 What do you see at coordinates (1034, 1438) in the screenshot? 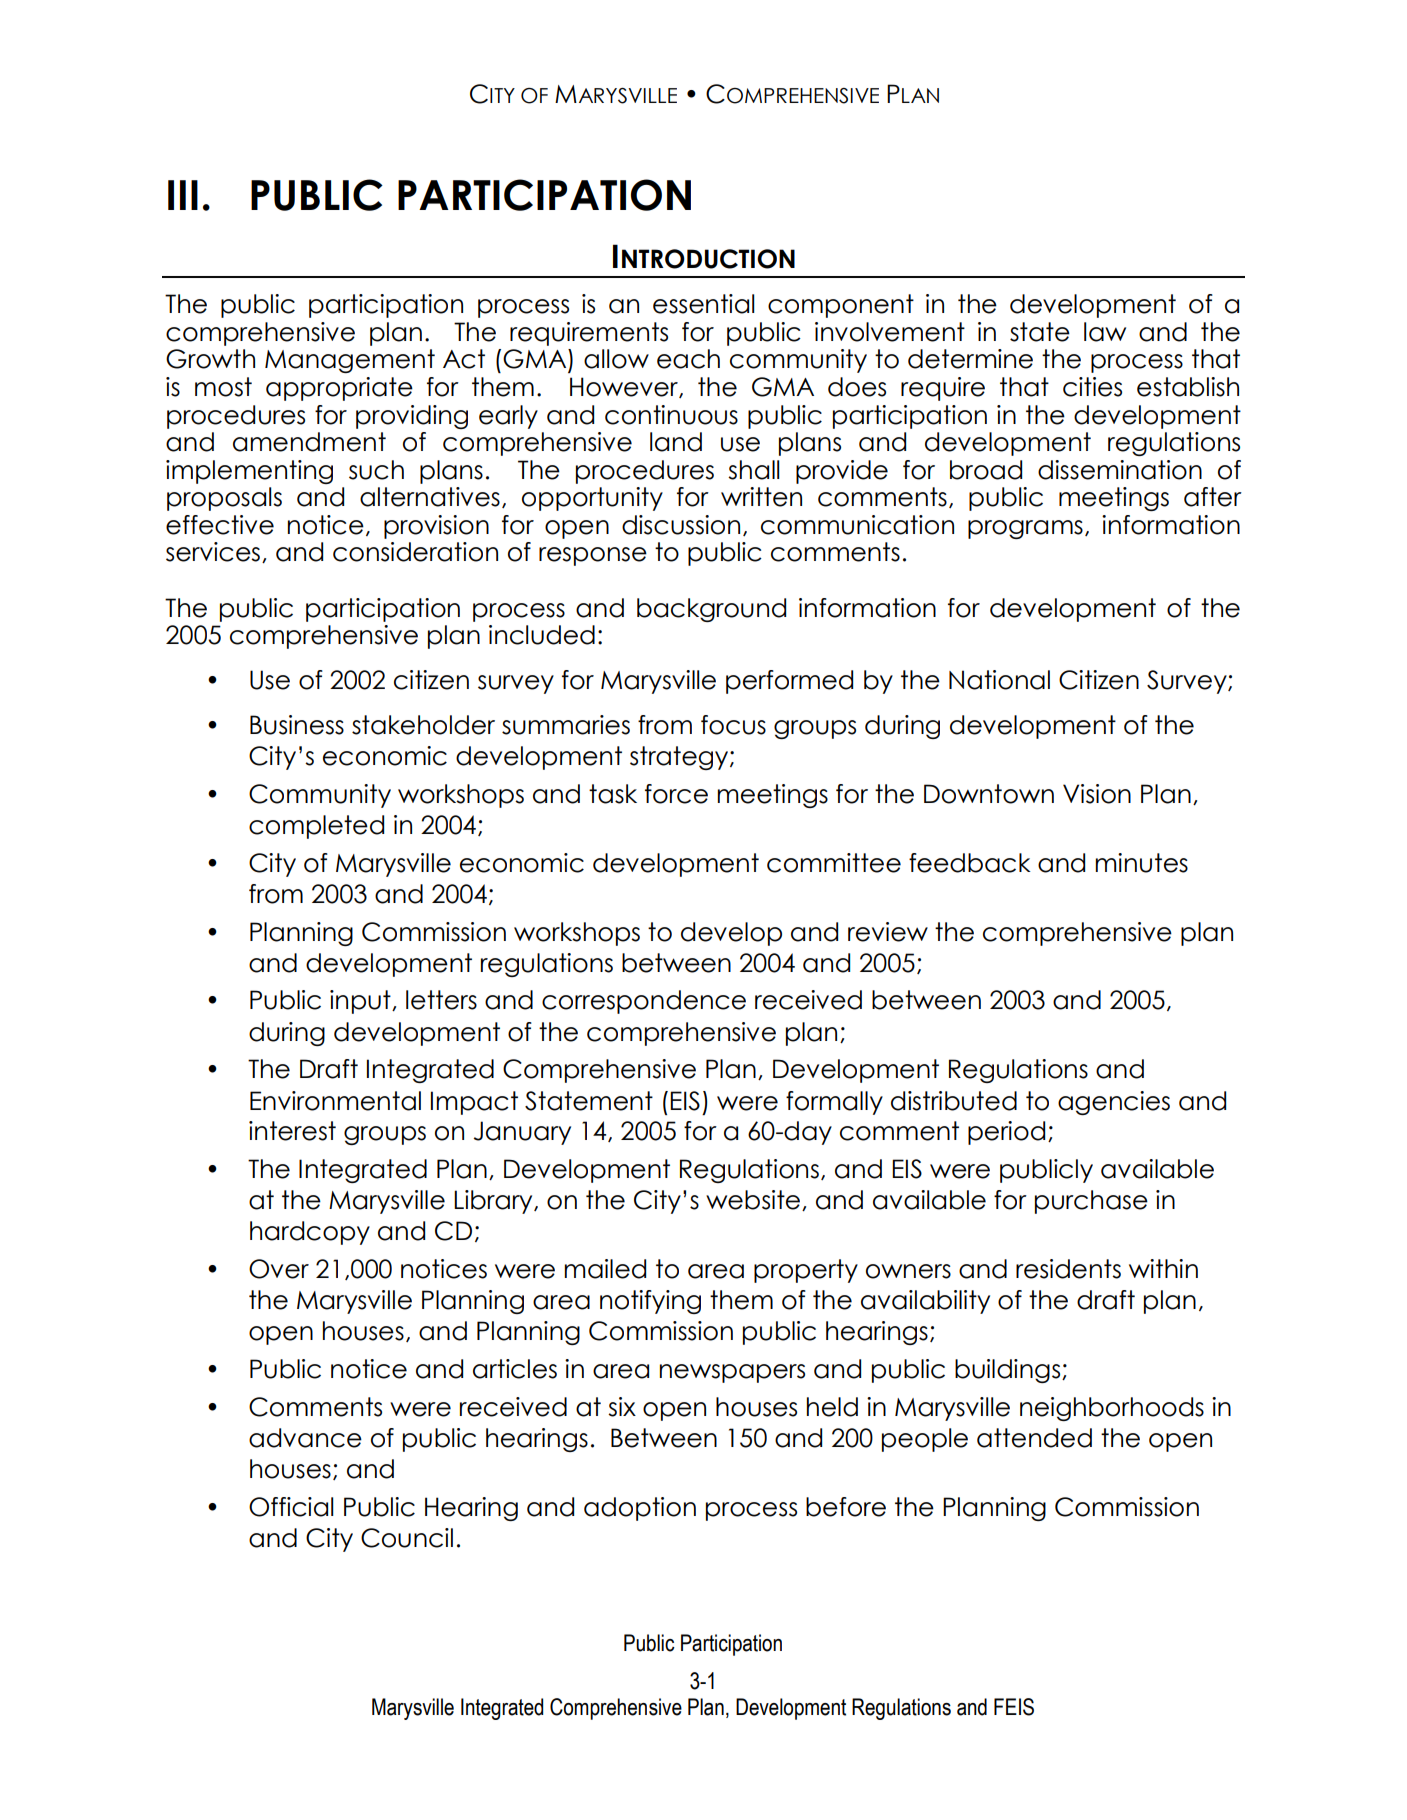
I see `attended` at bounding box center [1034, 1438].
